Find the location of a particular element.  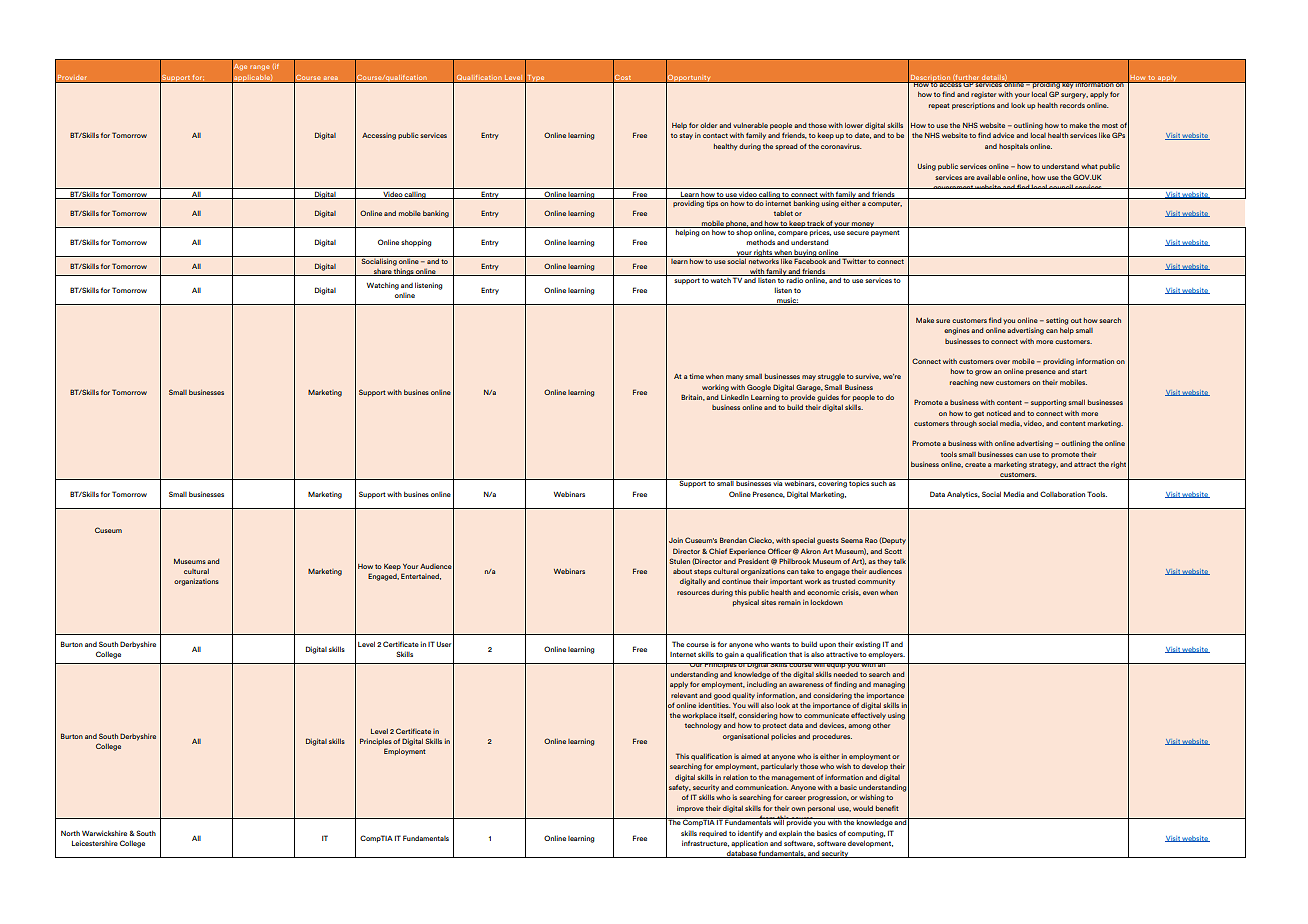

Analytics is located at coordinates (963, 495).
